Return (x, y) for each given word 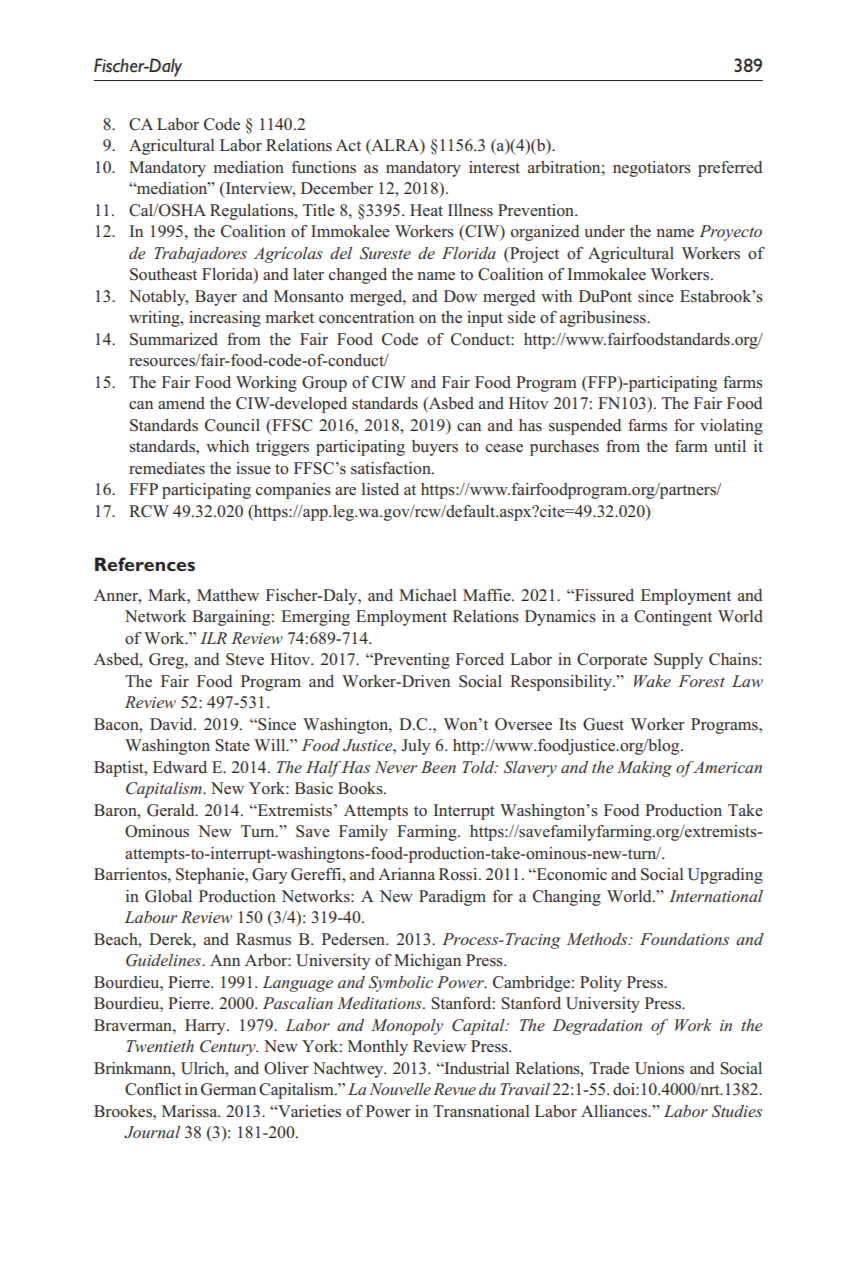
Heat (426, 210)
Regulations (253, 212)
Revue (454, 1089)
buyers (435, 448)
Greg (167, 661)
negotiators (652, 169)
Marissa (191, 1111)
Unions (659, 1068)
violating (731, 427)
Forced (480, 659)
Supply (678, 661)
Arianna (406, 874)
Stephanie (211, 876)
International (716, 896)
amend (181, 403)
